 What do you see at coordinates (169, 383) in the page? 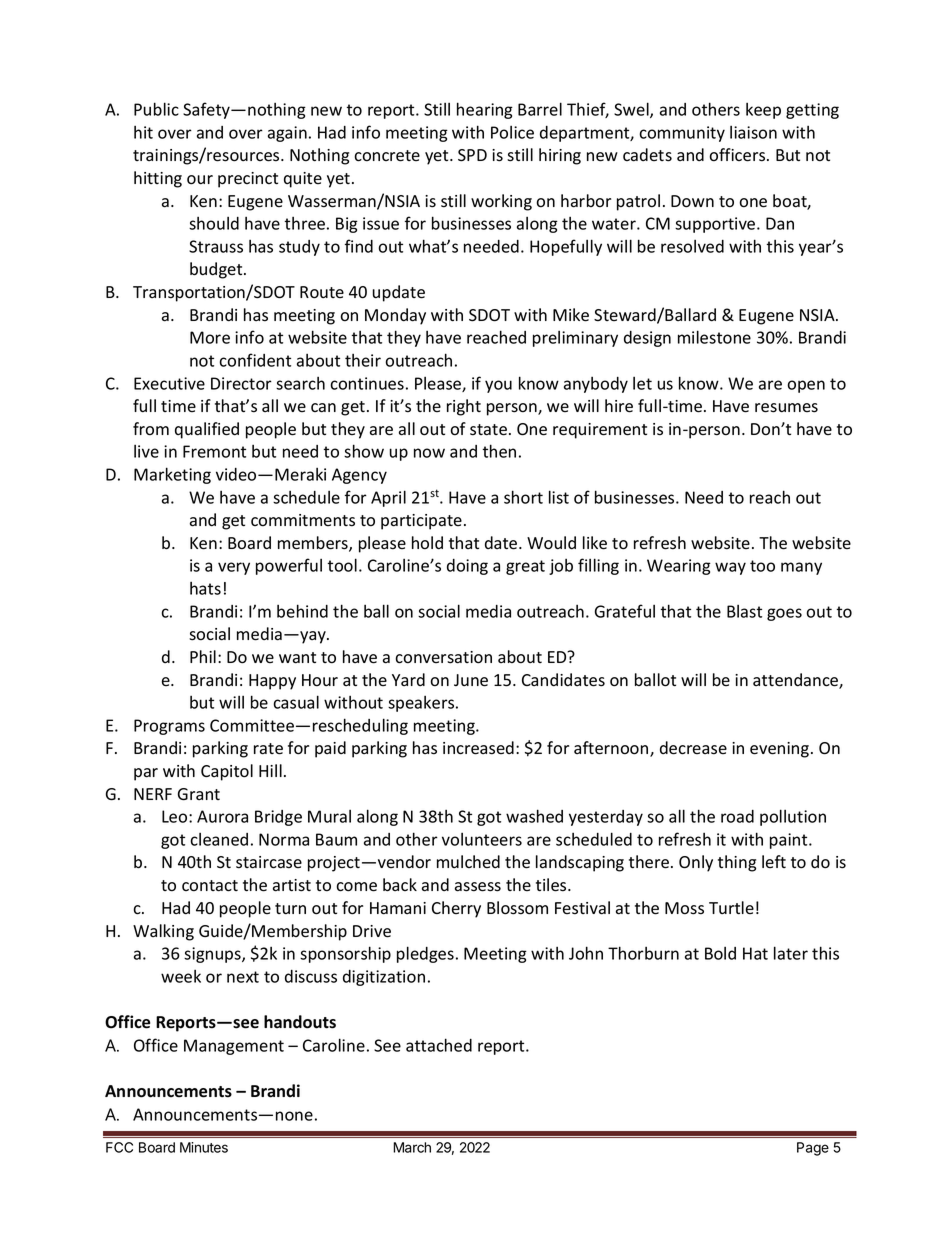
I see `Executive` at bounding box center [169, 383].
